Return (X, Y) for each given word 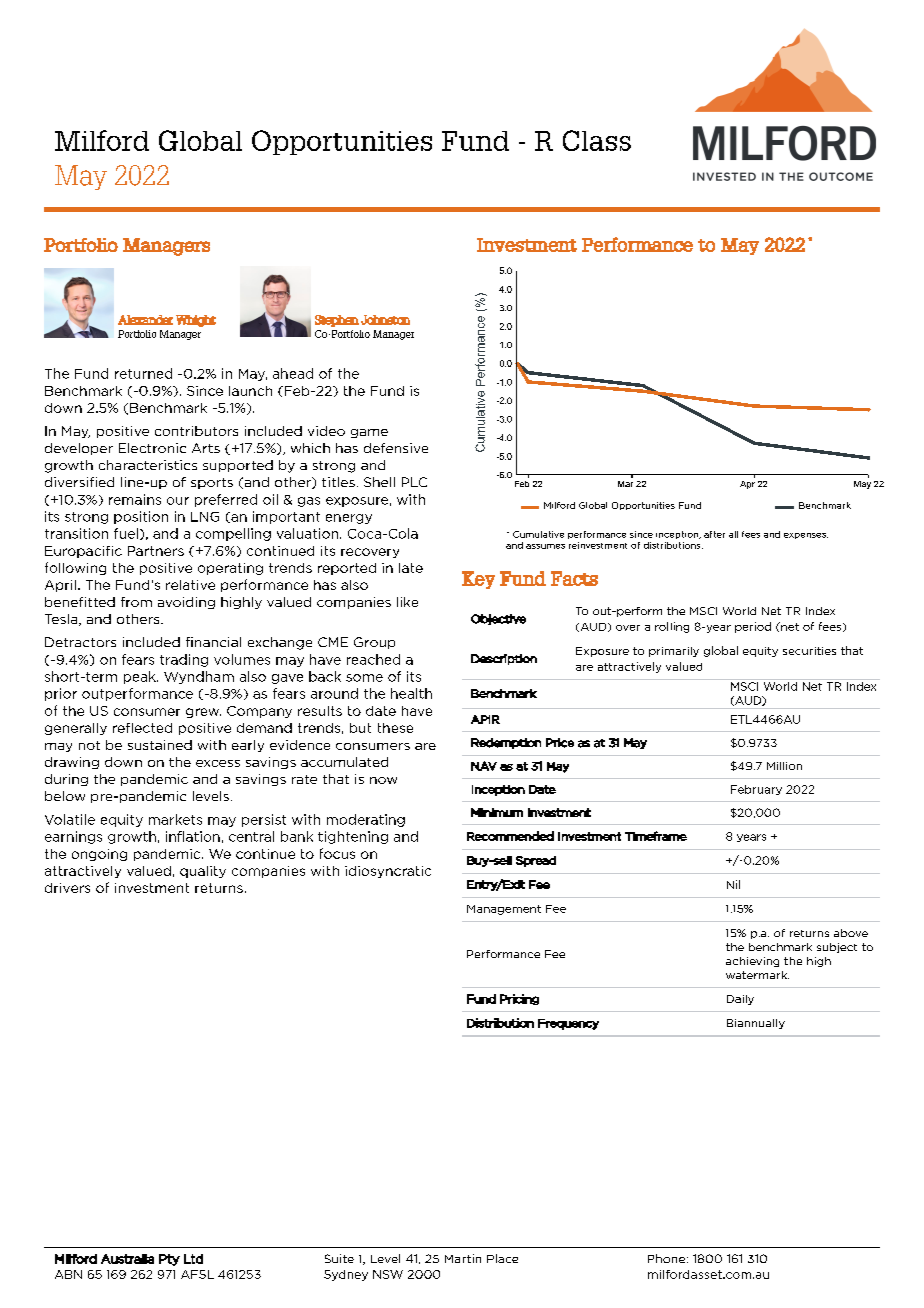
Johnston (385, 320)
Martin (463, 1258)
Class (597, 140)
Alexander (145, 320)
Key (478, 580)
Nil (733, 884)
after (714, 534)
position (141, 517)
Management (504, 910)
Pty (169, 1260)
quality (203, 872)
